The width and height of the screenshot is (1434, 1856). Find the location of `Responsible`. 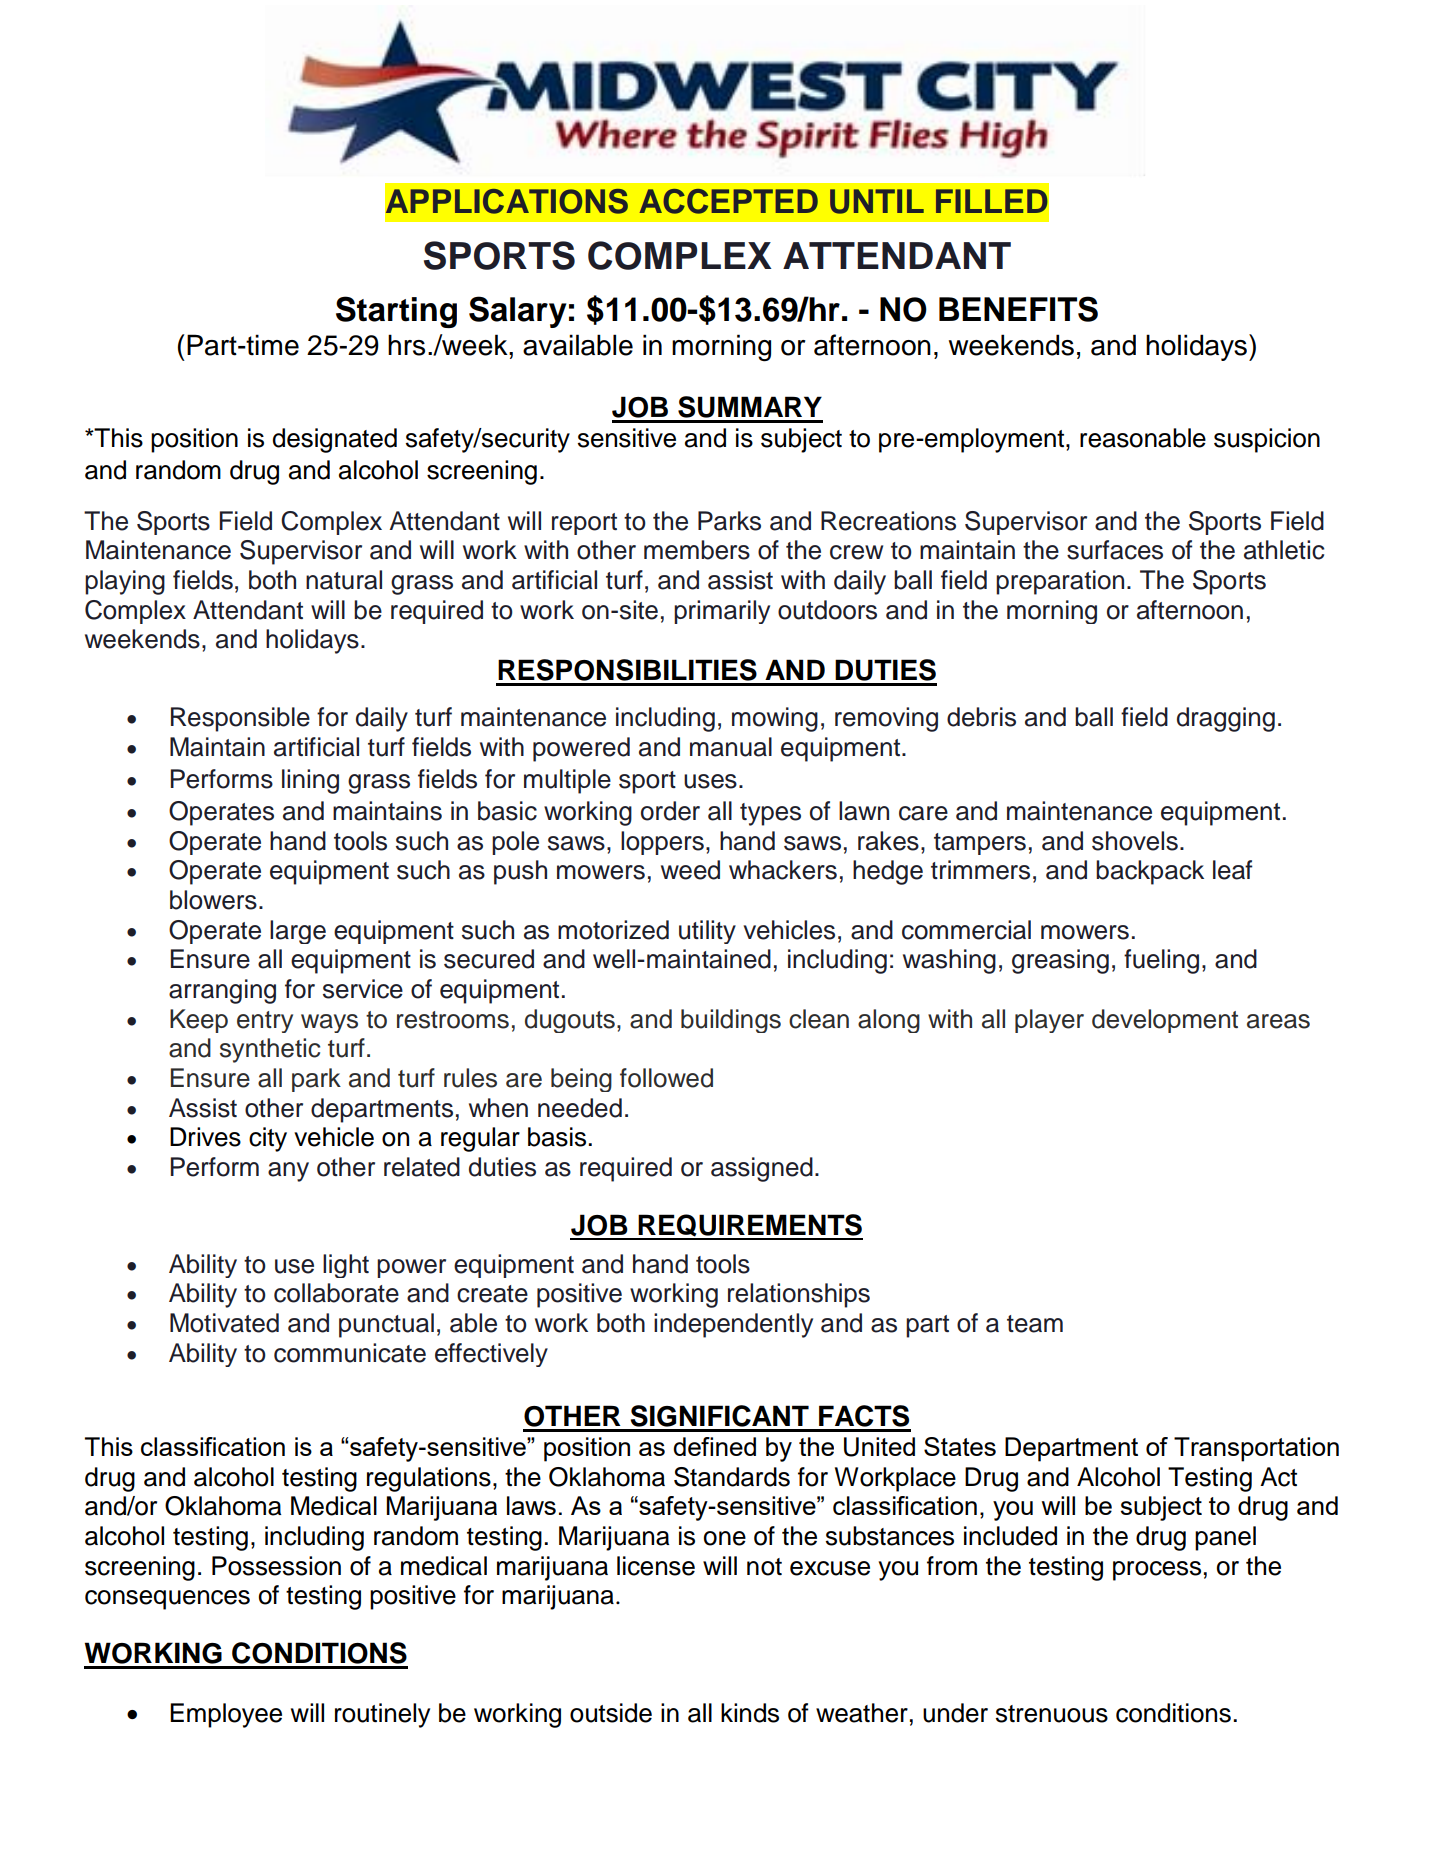

Responsible is located at coordinates (240, 719).
